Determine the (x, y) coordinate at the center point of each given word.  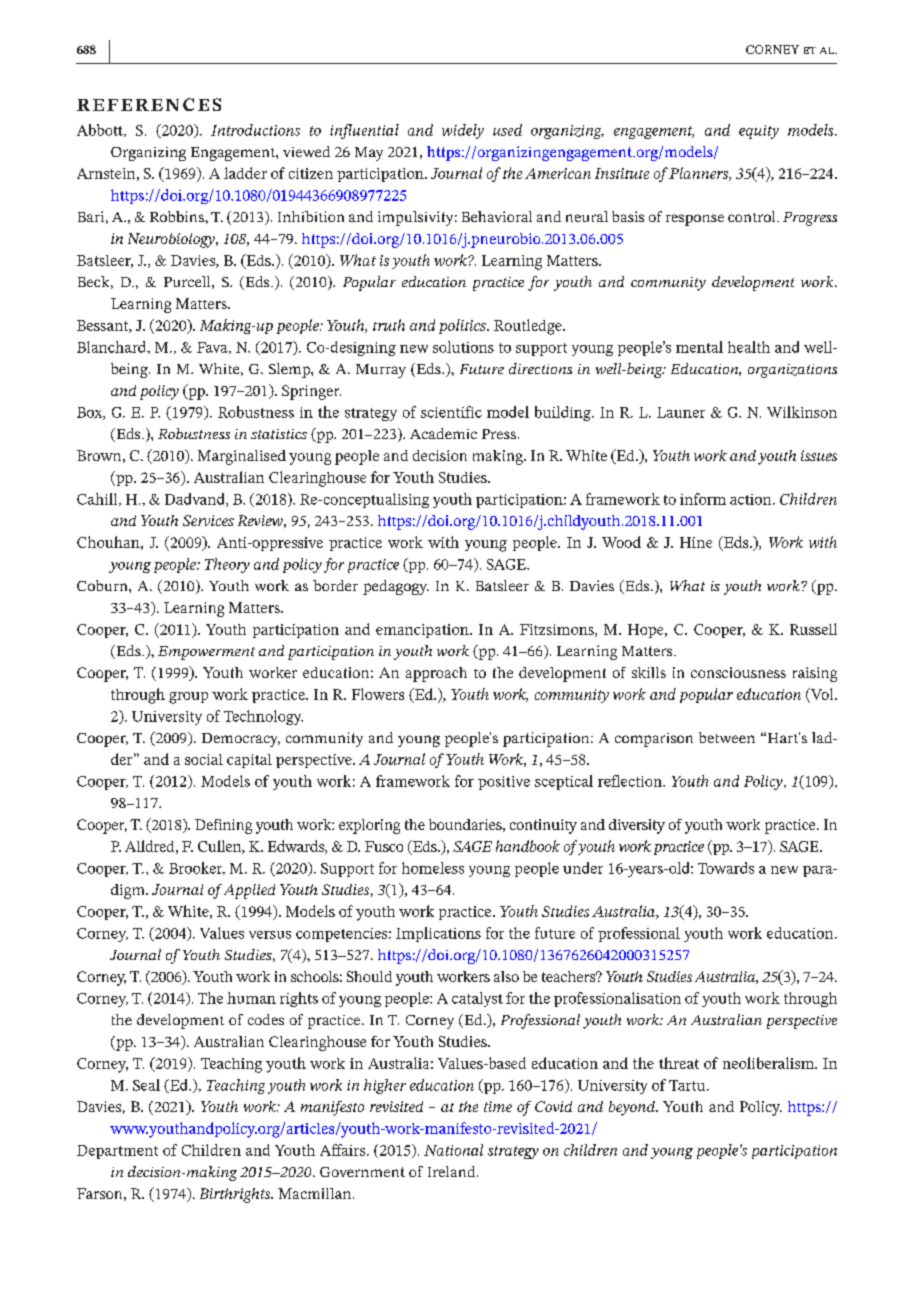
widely (463, 131)
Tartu (688, 1085)
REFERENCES (149, 104)
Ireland (453, 1171)
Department (117, 1152)
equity (759, 132)
